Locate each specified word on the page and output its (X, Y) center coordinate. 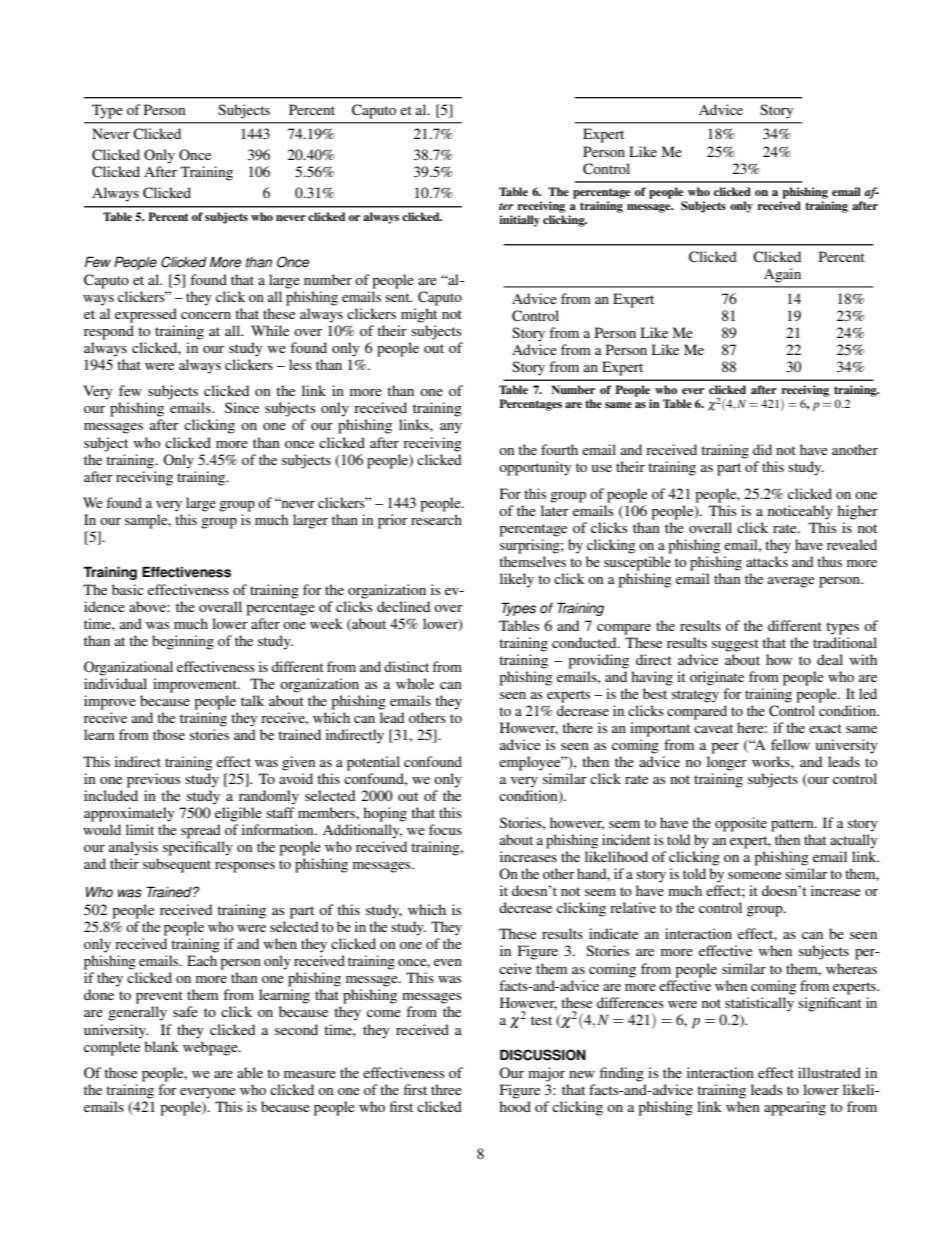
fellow (790, 744)
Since (242, 407)
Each (202, 960)
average (791, 582)
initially (519, 221)
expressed (146, 315)
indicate (613, 933)
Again (782, 275)
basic (128, 589)
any (451, 428)
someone (754, 875)
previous (154, 780)
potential (373, 763)
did (762, 449)
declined (403, 606)
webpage (211, 1048)
